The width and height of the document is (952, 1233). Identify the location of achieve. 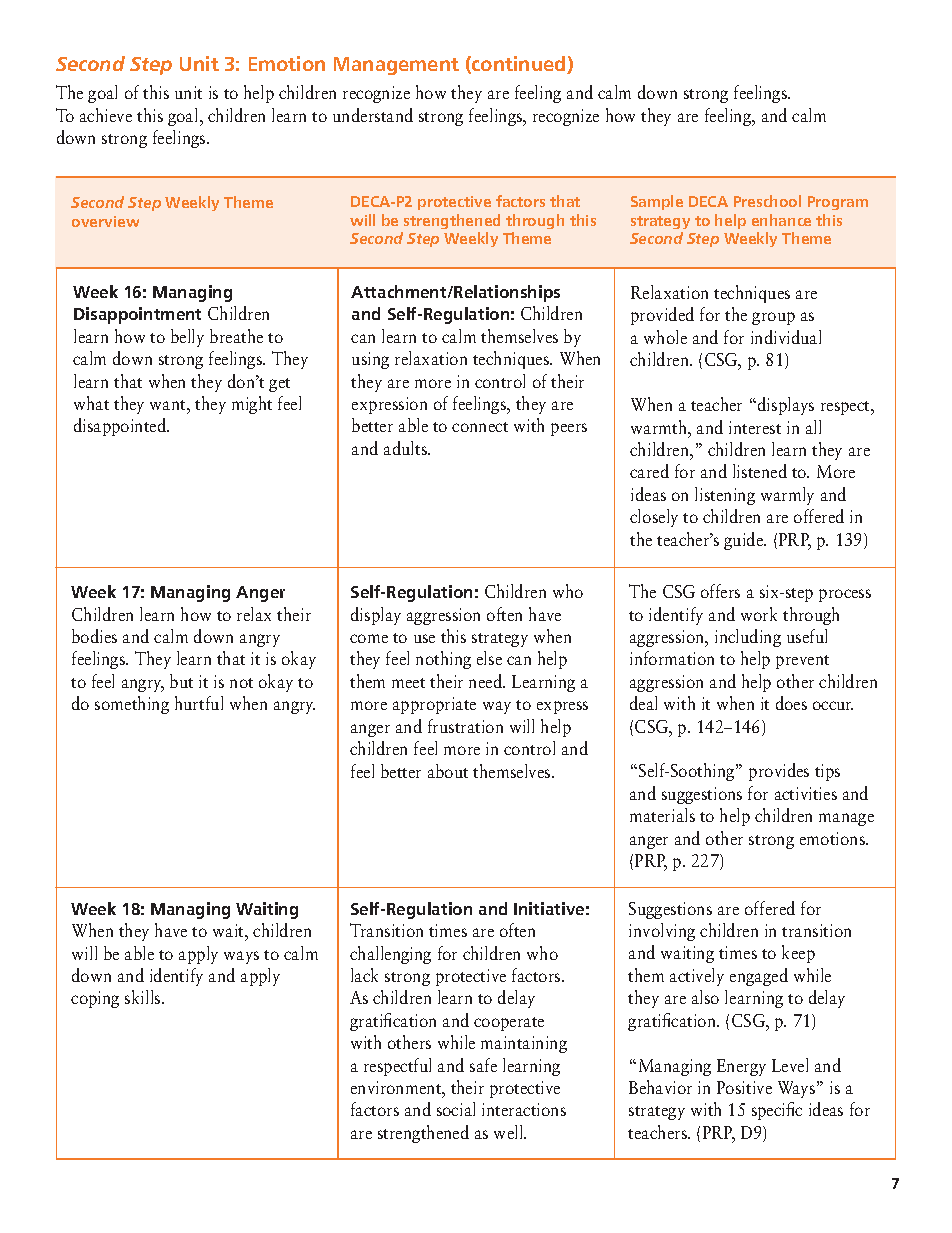
(106, 115).
